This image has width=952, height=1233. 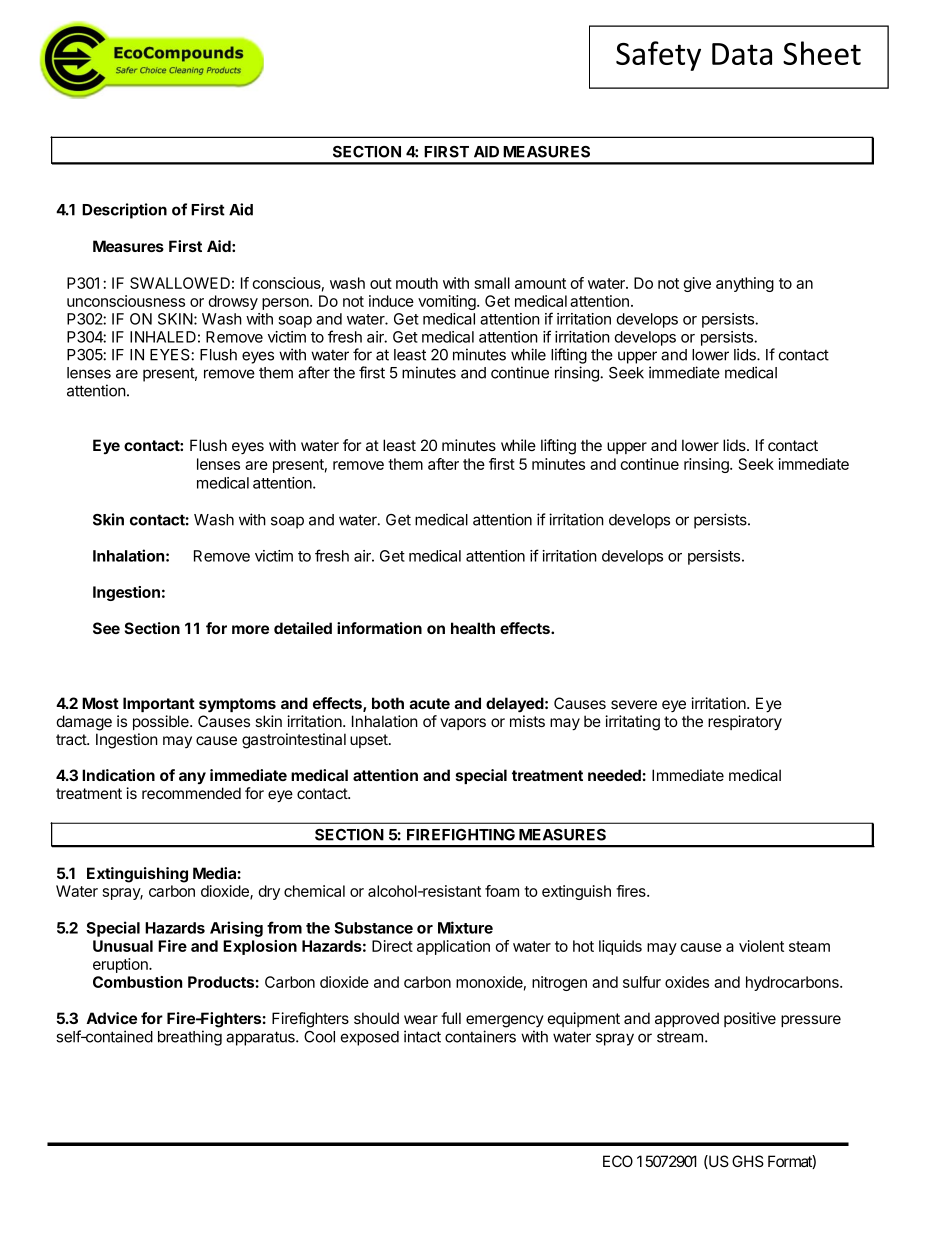 What do you see at coordinates (745, 723) in the image?
I see `respiratory` at bounding box center [745, 723].
